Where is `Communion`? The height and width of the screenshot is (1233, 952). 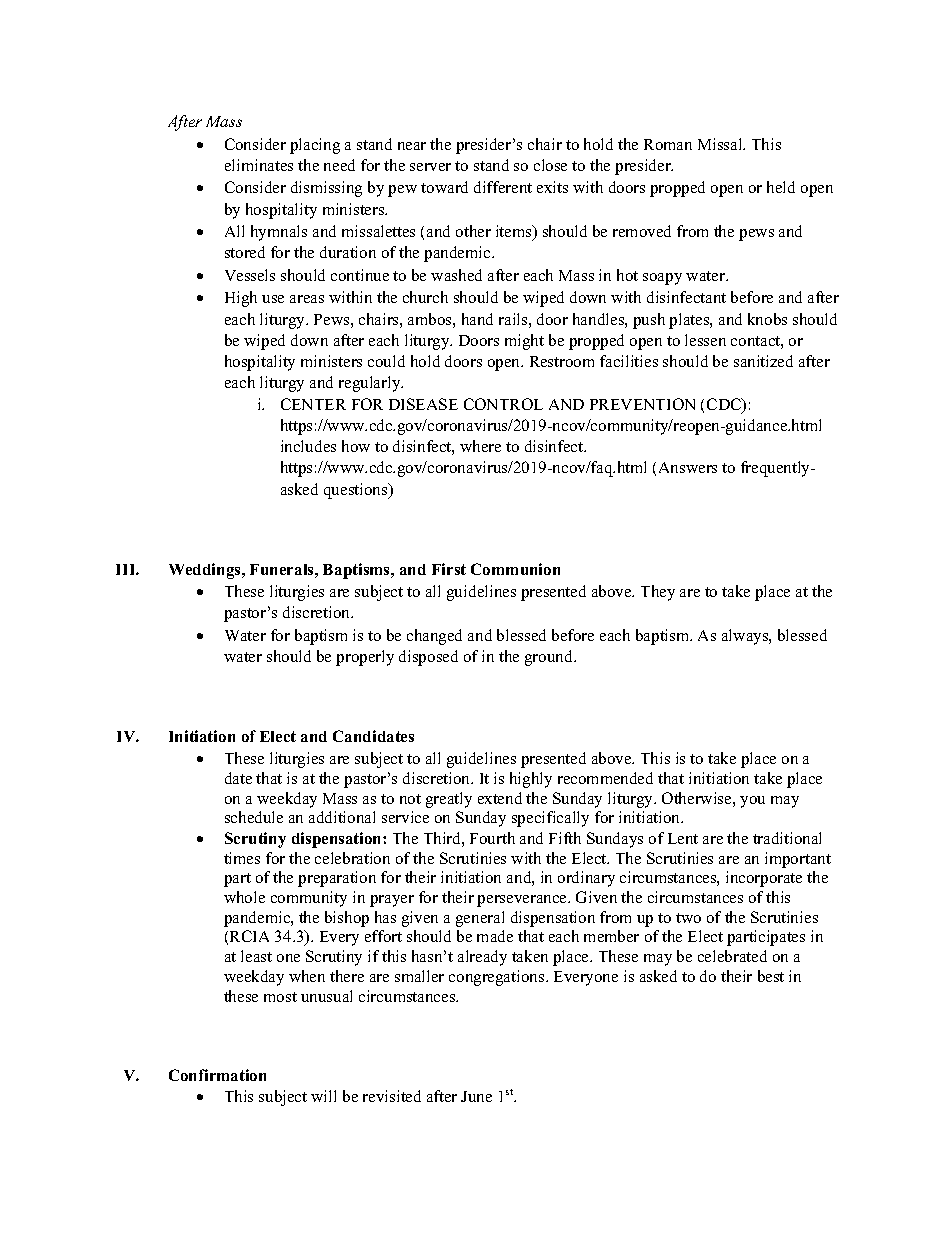 Communion is located at coordinates (515, 569).
